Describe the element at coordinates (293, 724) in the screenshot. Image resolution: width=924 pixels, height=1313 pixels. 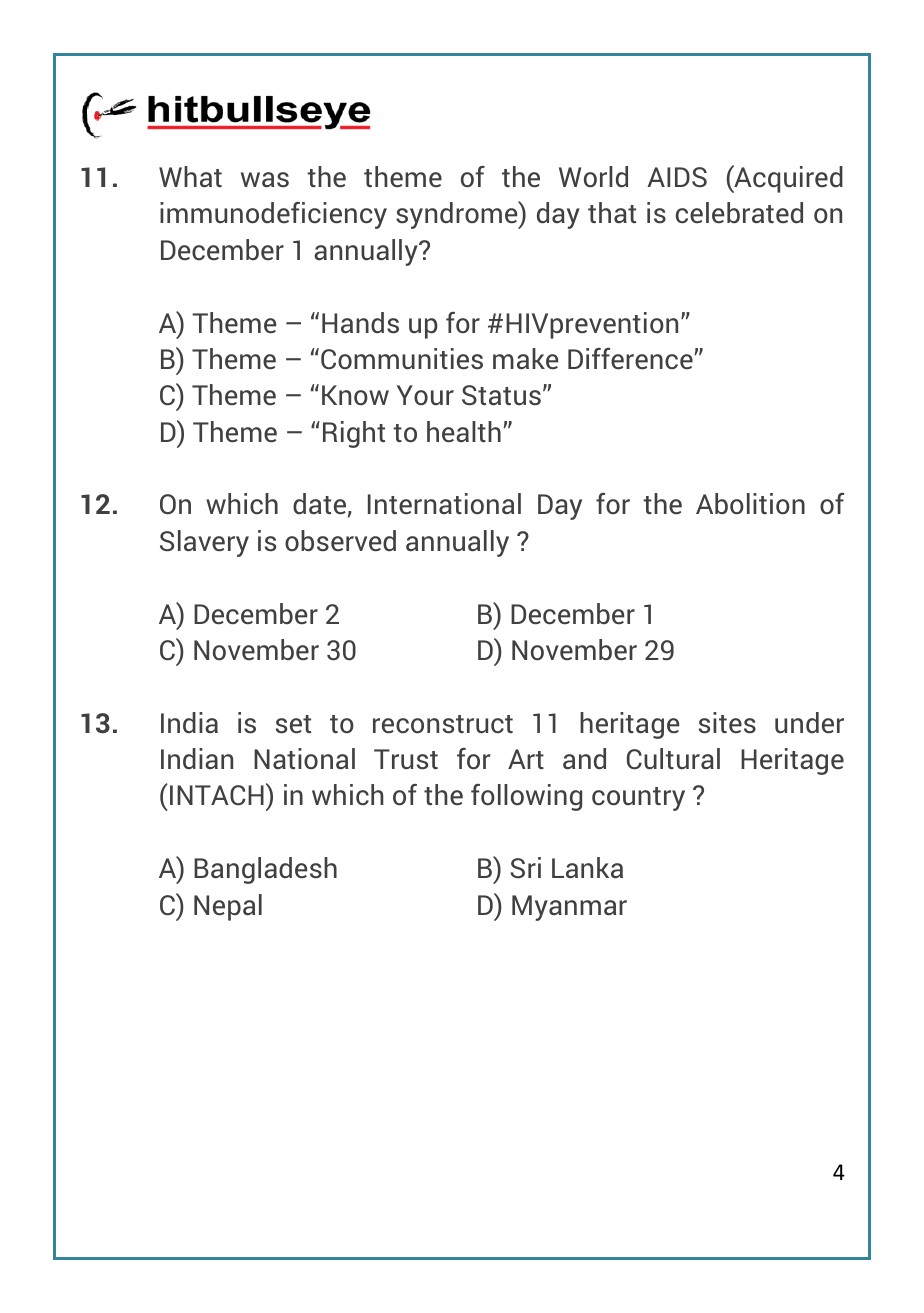
I see `set` at that location.
